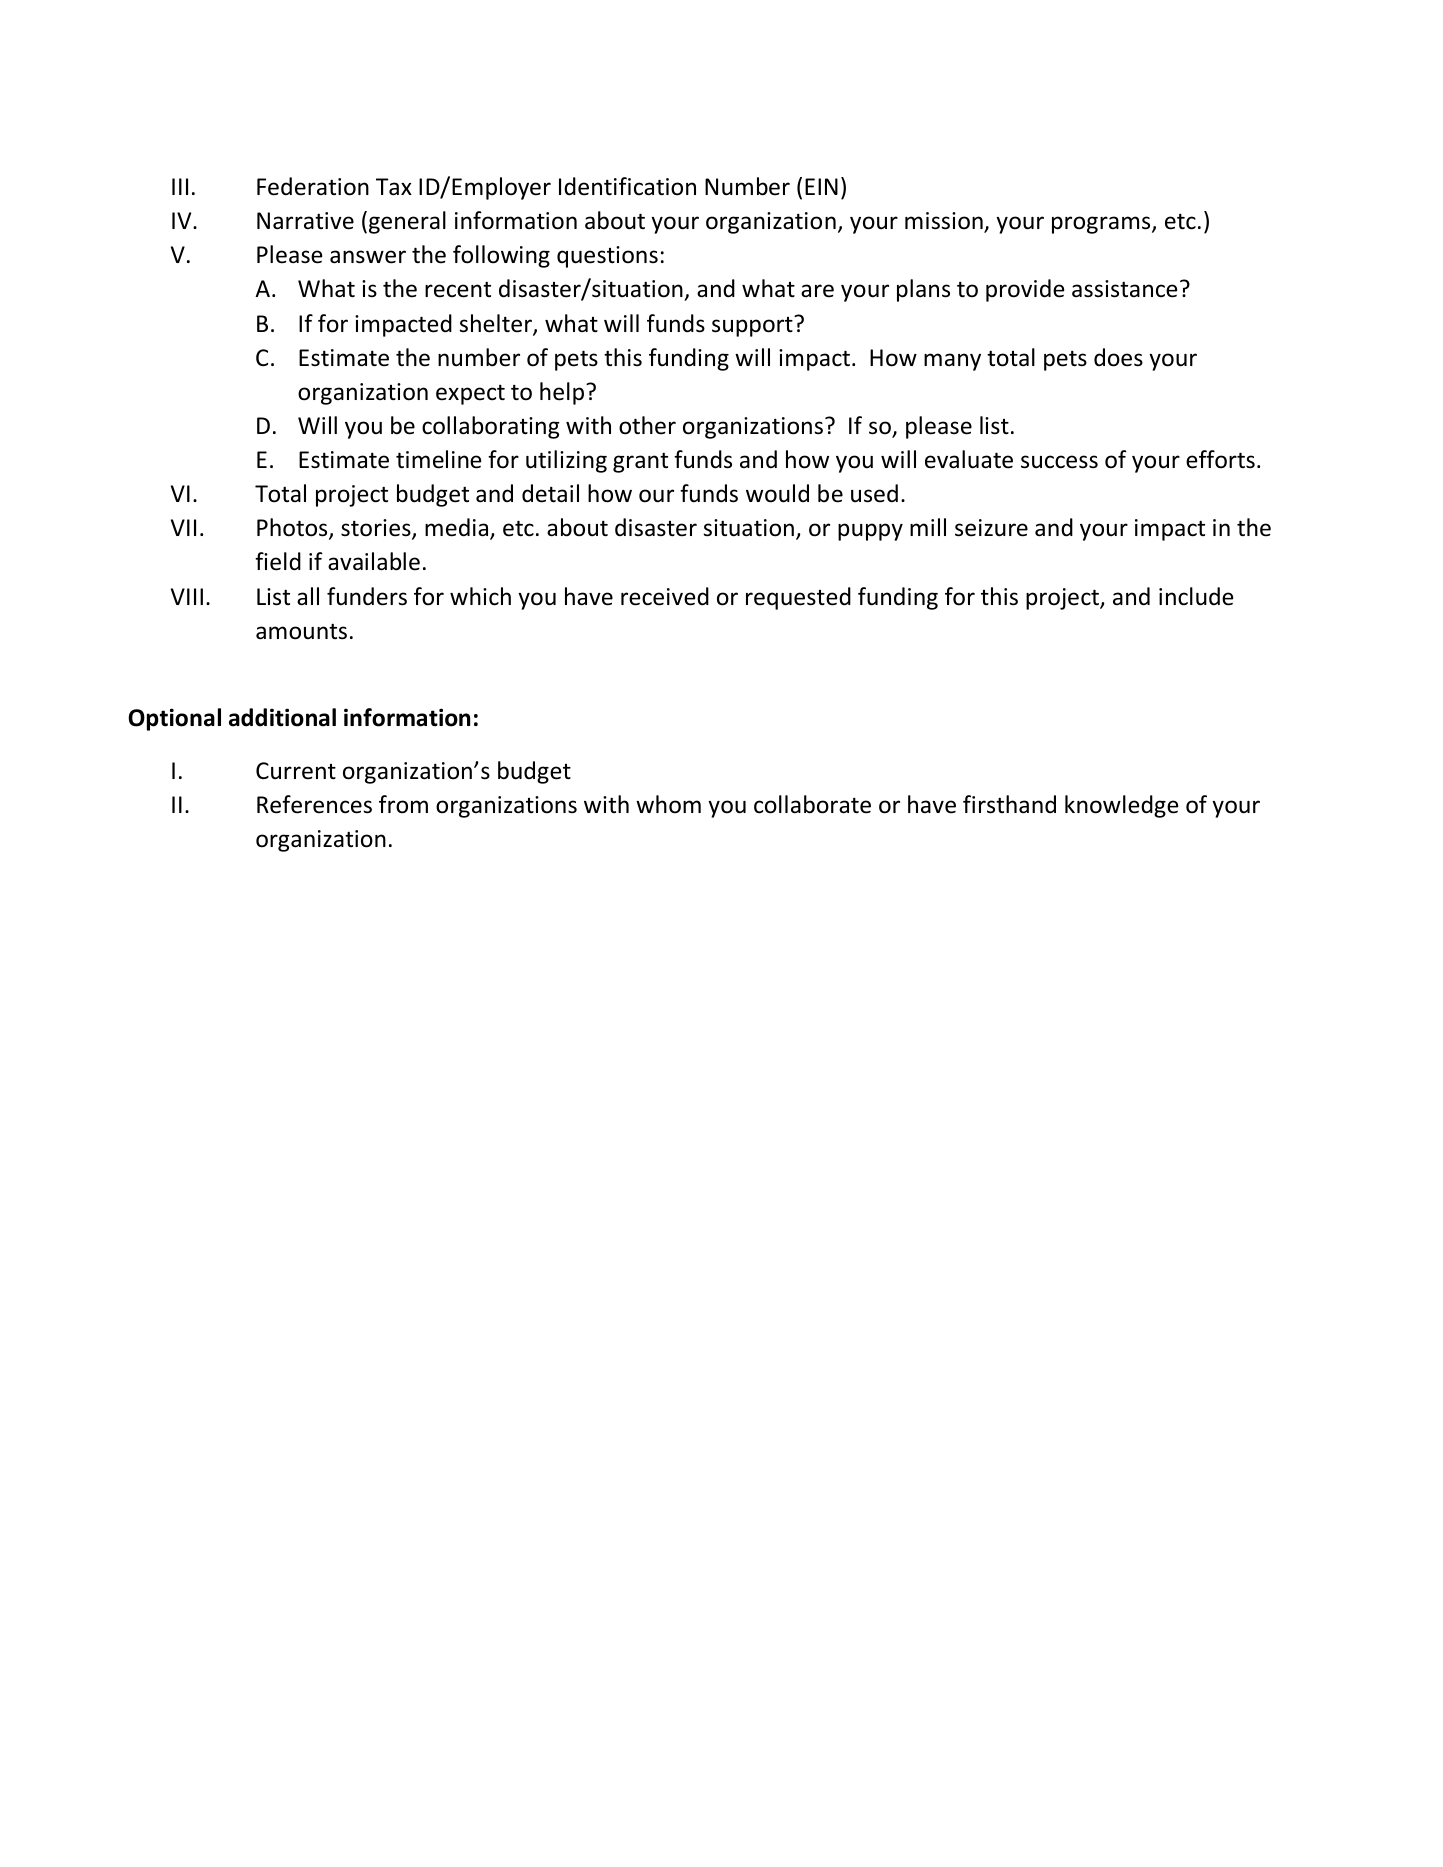 The height and width of the page is (1867, 1443). Describe the element at coordinates (305, 221) in the page. I see `Narrative` at that location.
